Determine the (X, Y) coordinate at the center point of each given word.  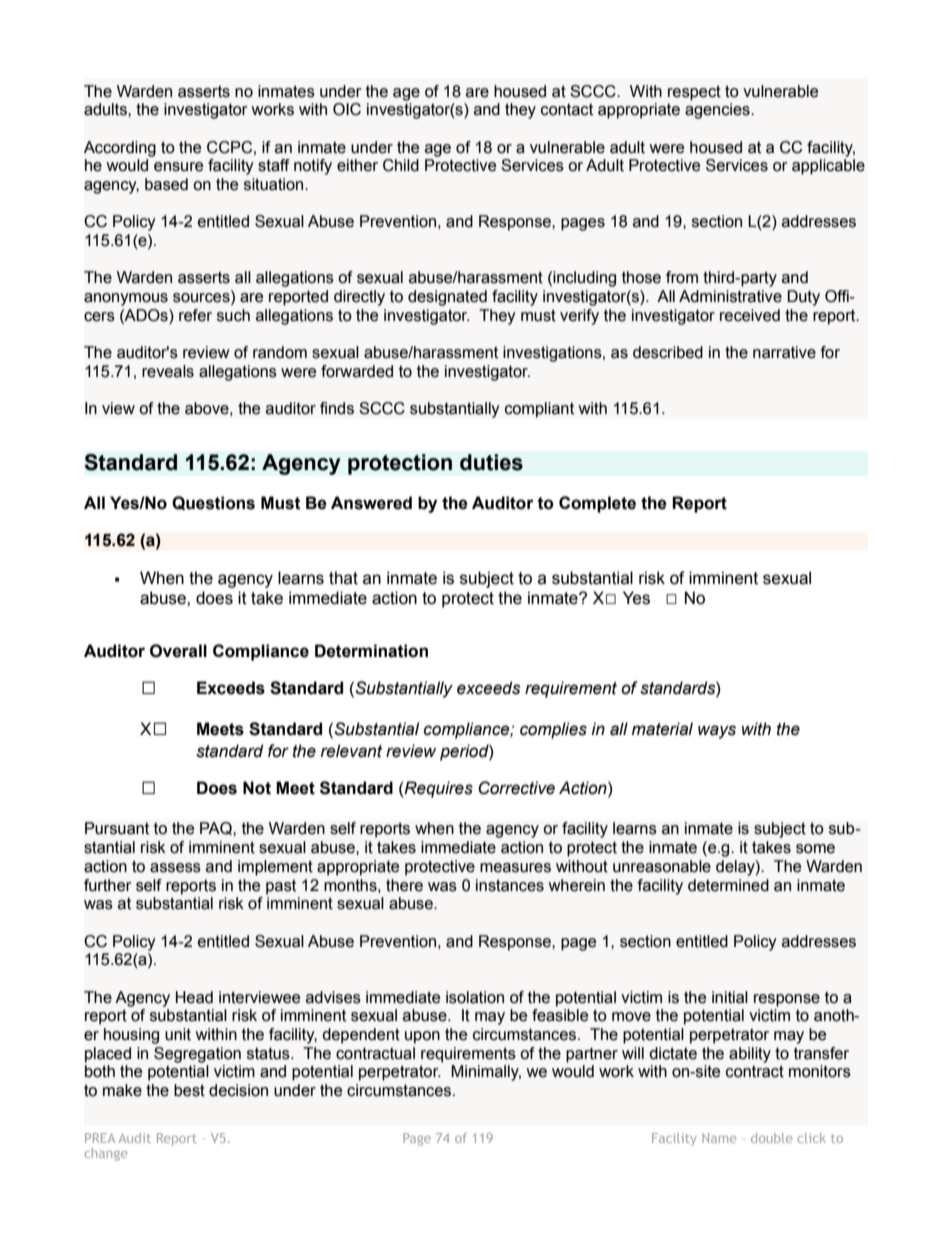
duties (491, 462)
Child (401, 165)
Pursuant (117, 828)
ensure (178, 167)
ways (717, 732)
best (189, 1090)
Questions (213, 503)
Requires (438, 789)
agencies (718, 111)
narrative (784, 352)
